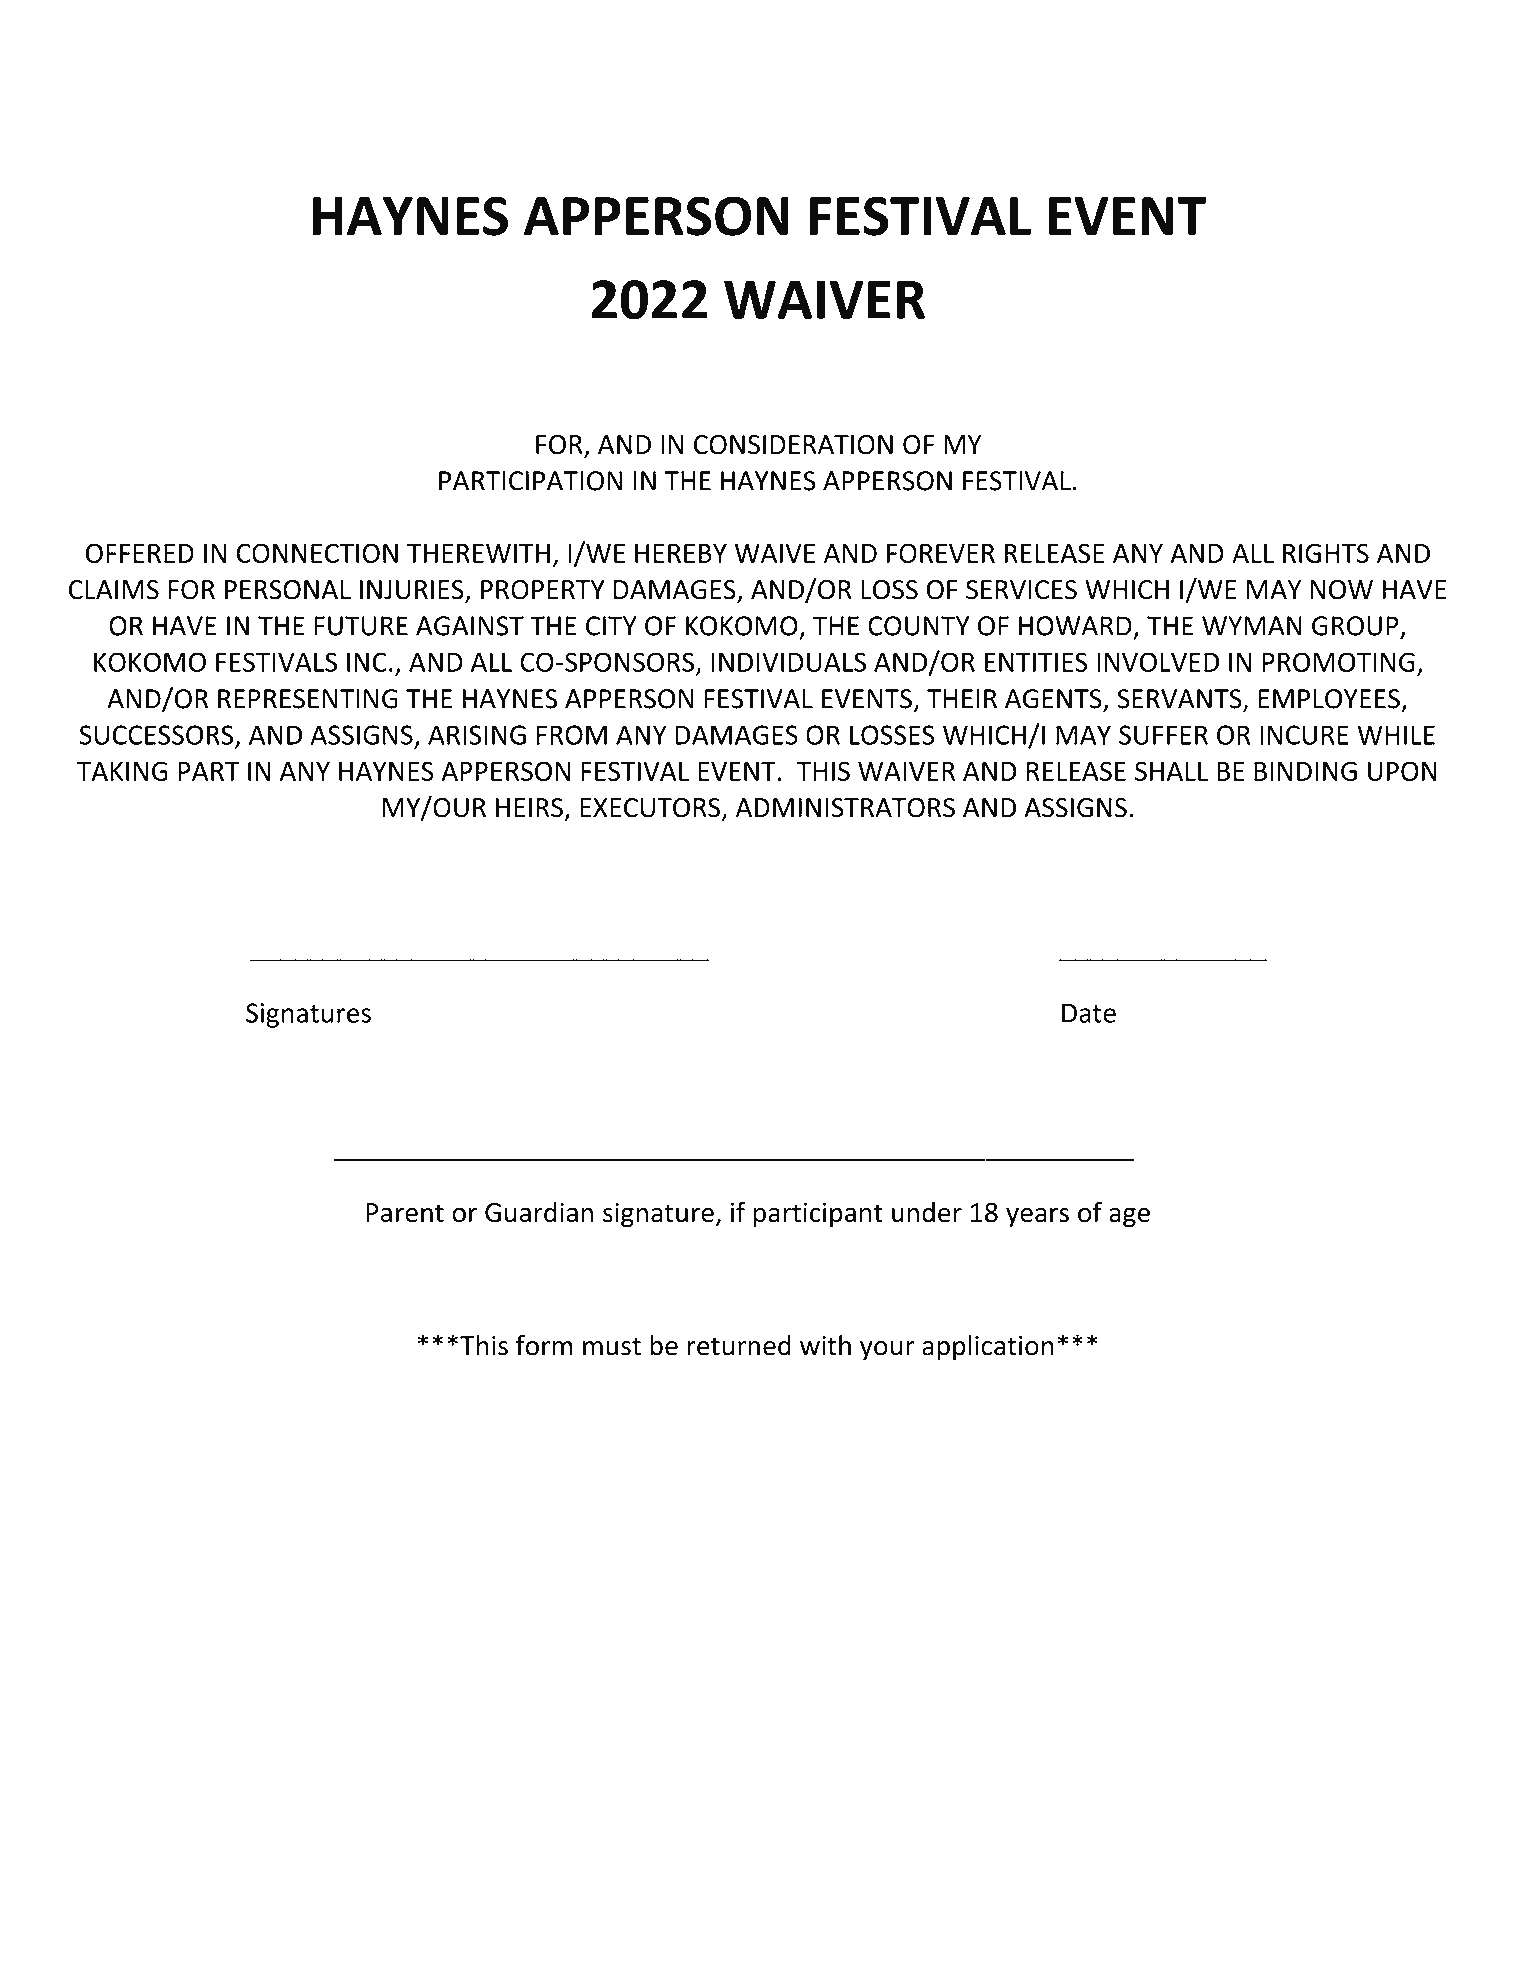  What do you see at coordinates (739, 1345) in the page?
I see `returned` at bounding box center [739, 1345].
